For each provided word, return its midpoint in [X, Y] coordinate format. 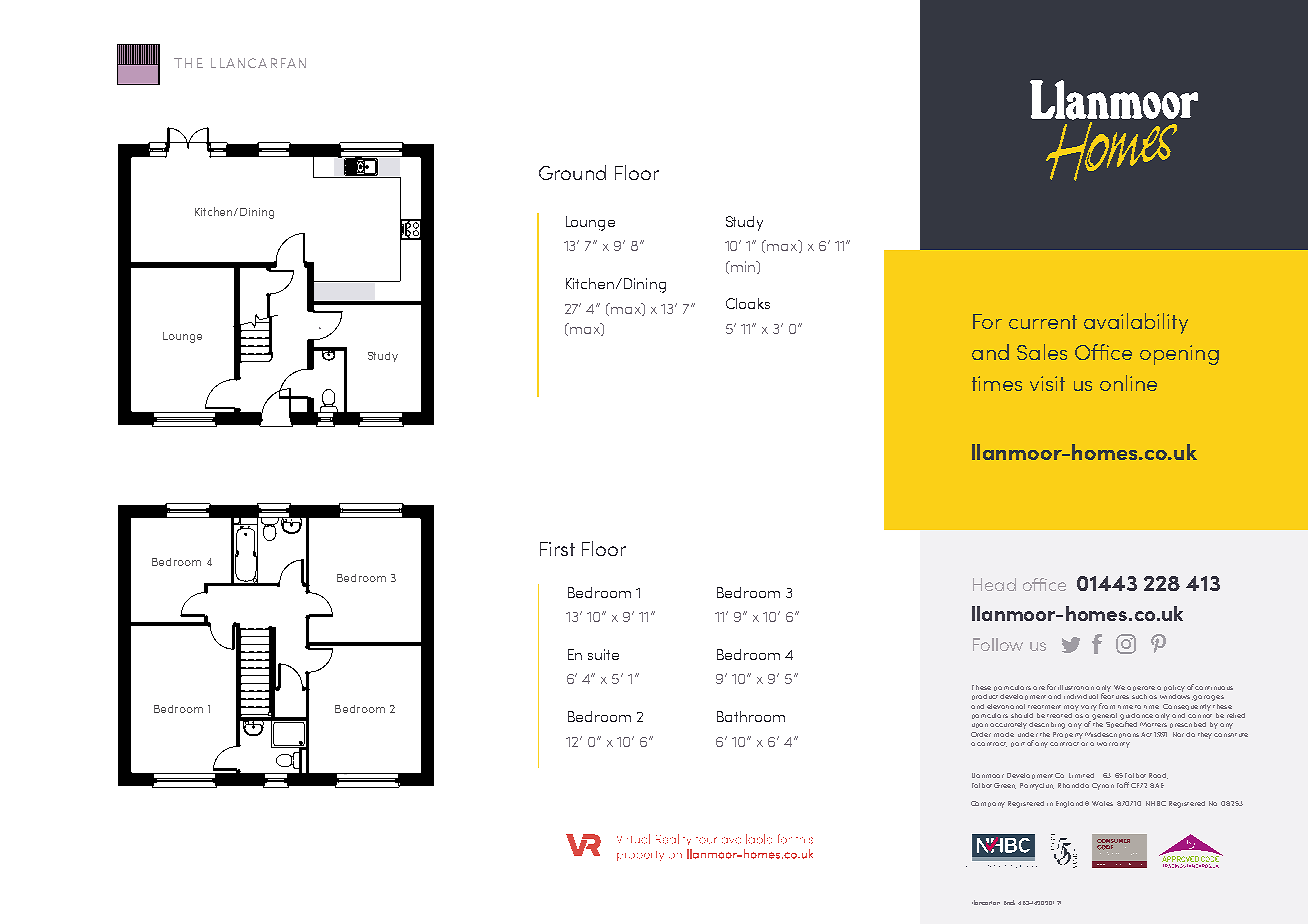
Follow [998, 644]
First [557, 549]
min [743, 266]
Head [994, 584]
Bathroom [751, 716]
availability [1136, 323]
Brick [1009, 902]
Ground [572, 172]
